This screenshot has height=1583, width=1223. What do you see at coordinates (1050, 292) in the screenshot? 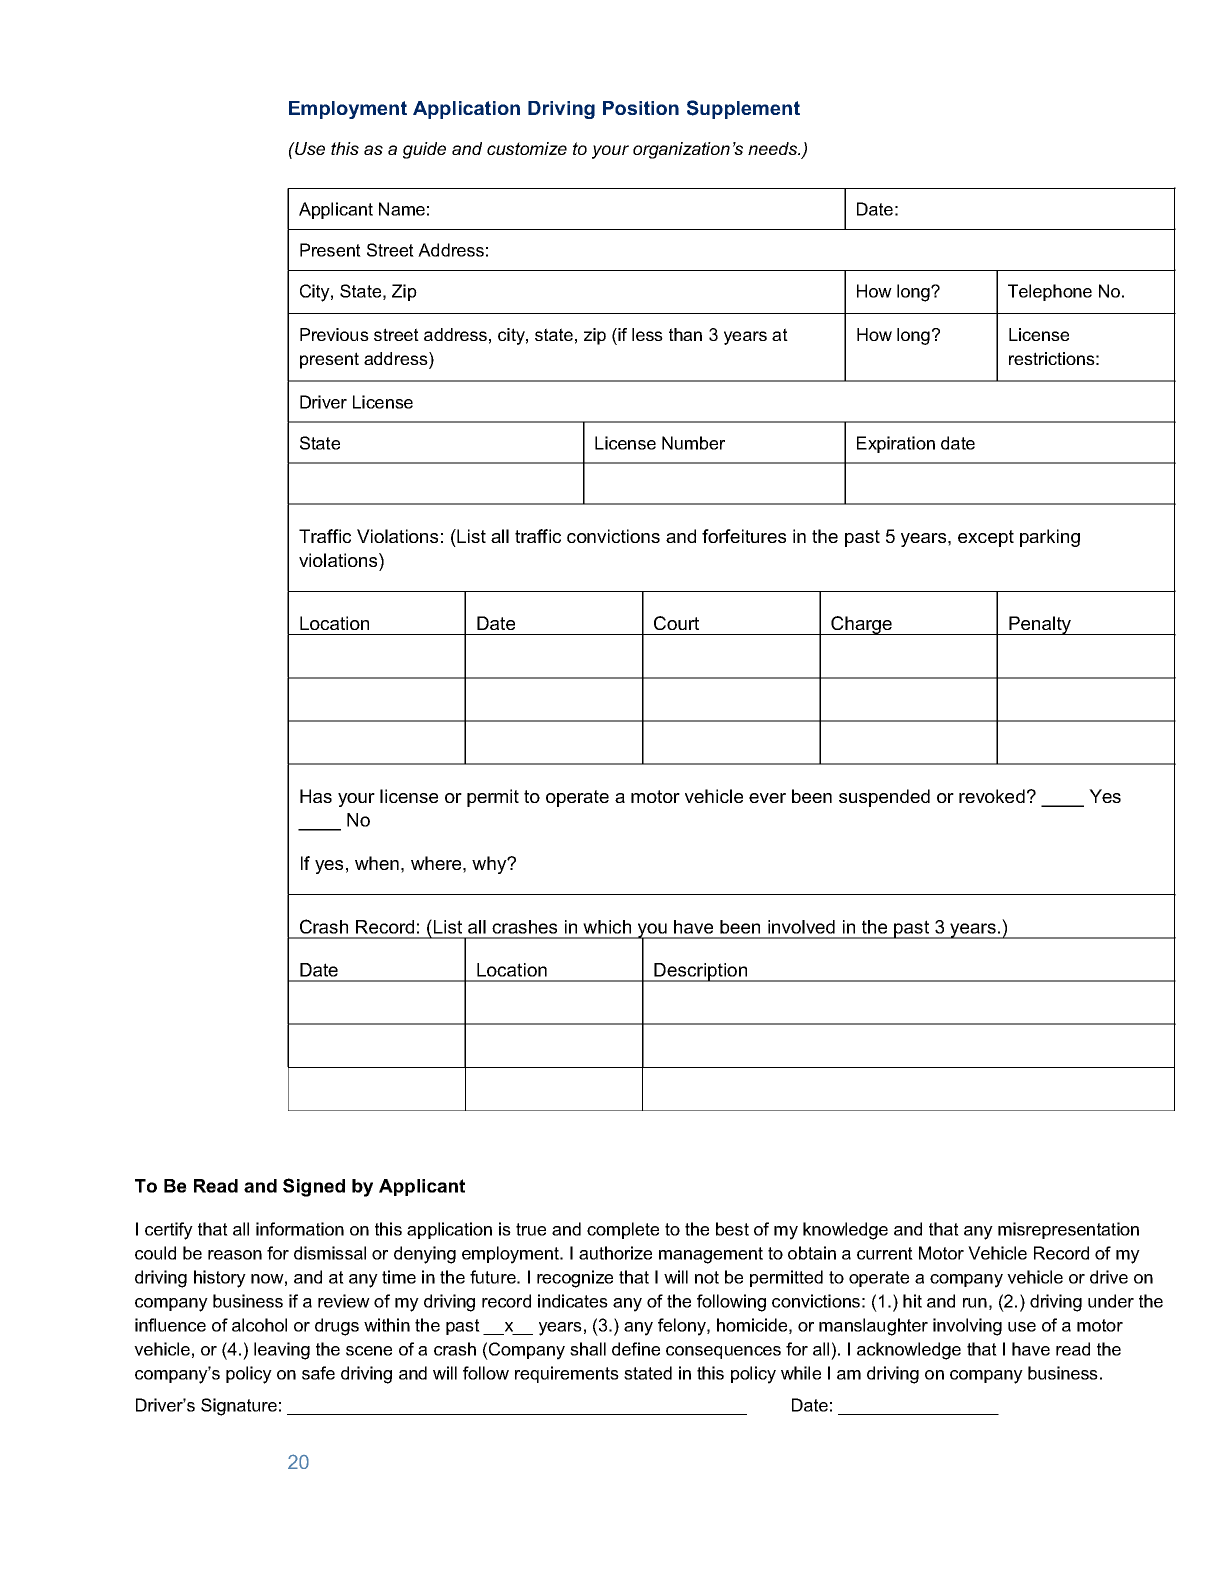
I see `Telephone` at bounding box center [1050, 292].
